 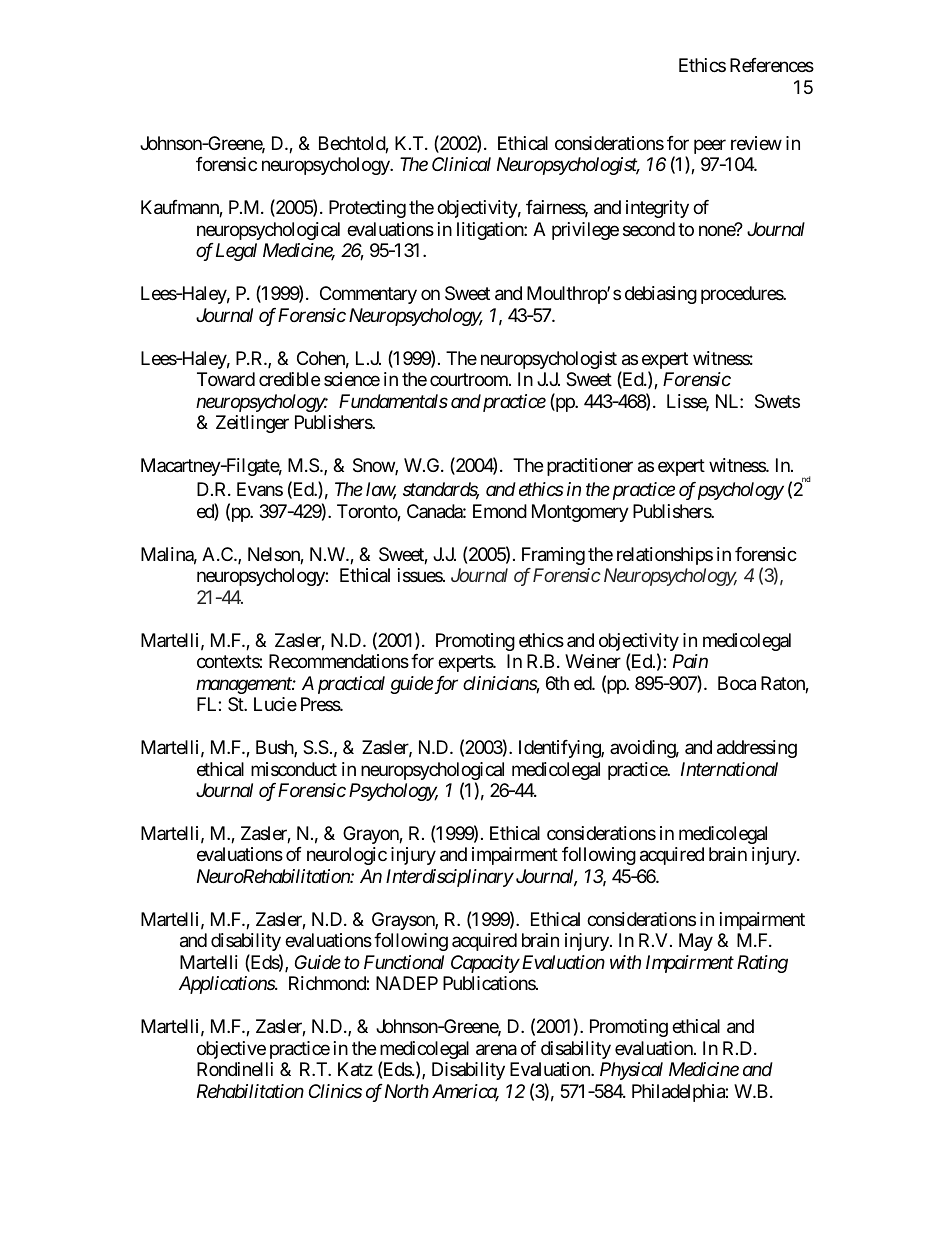 I want to click on Framing, so click(x=553, y=556).
